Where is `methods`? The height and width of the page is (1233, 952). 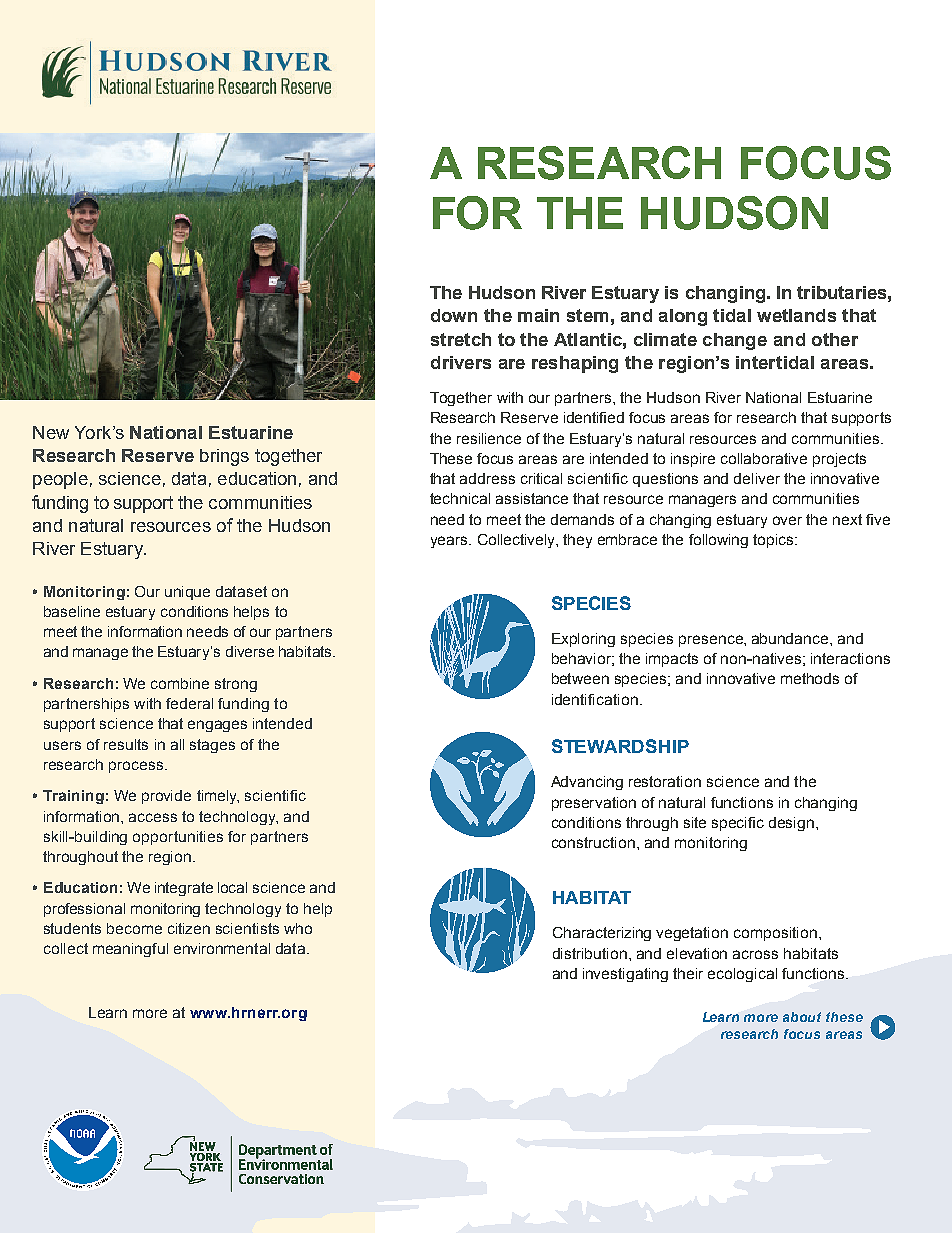
methods is located at coordinates (810, 678).
